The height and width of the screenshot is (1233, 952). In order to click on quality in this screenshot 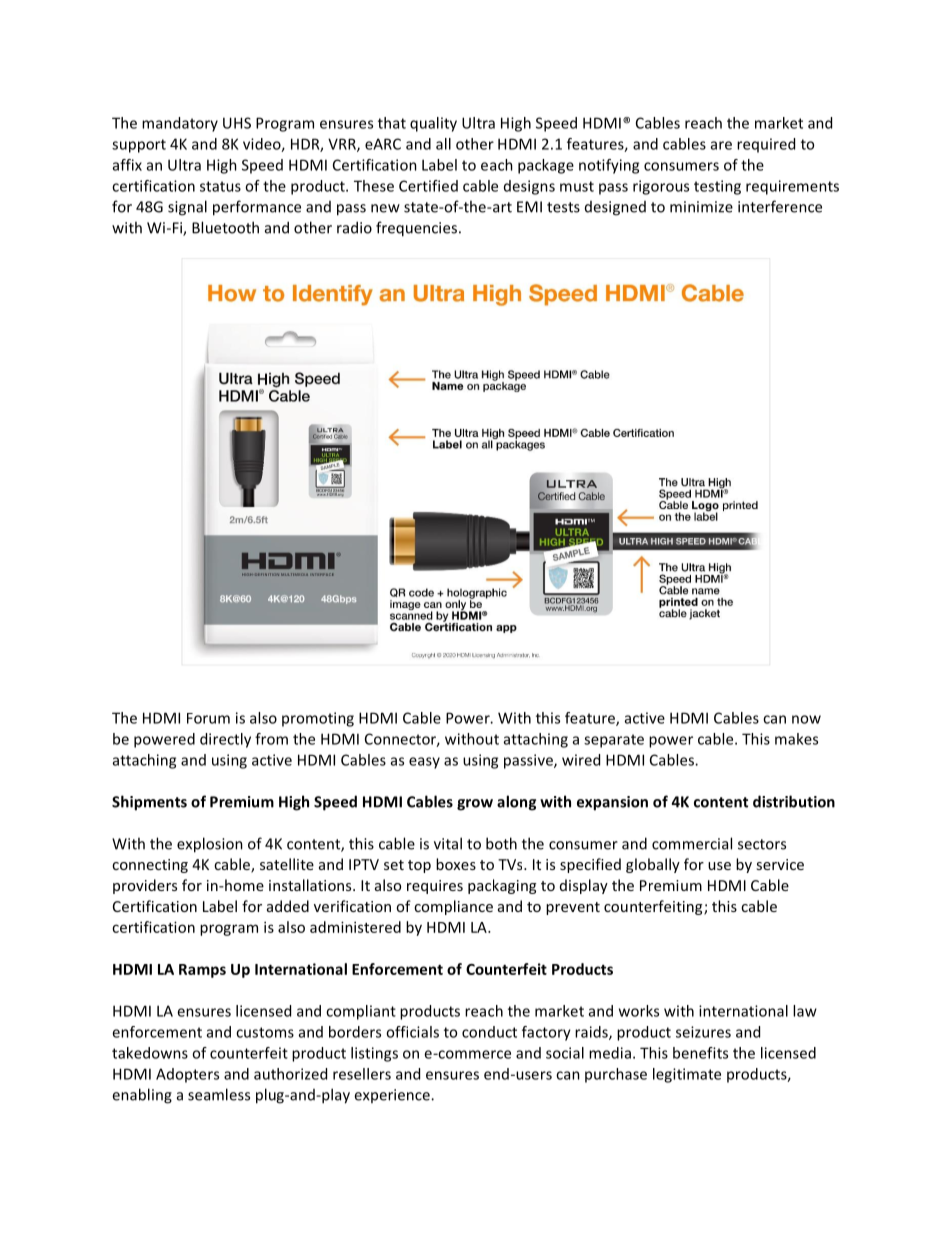, I will do `click(433, 124)`.
